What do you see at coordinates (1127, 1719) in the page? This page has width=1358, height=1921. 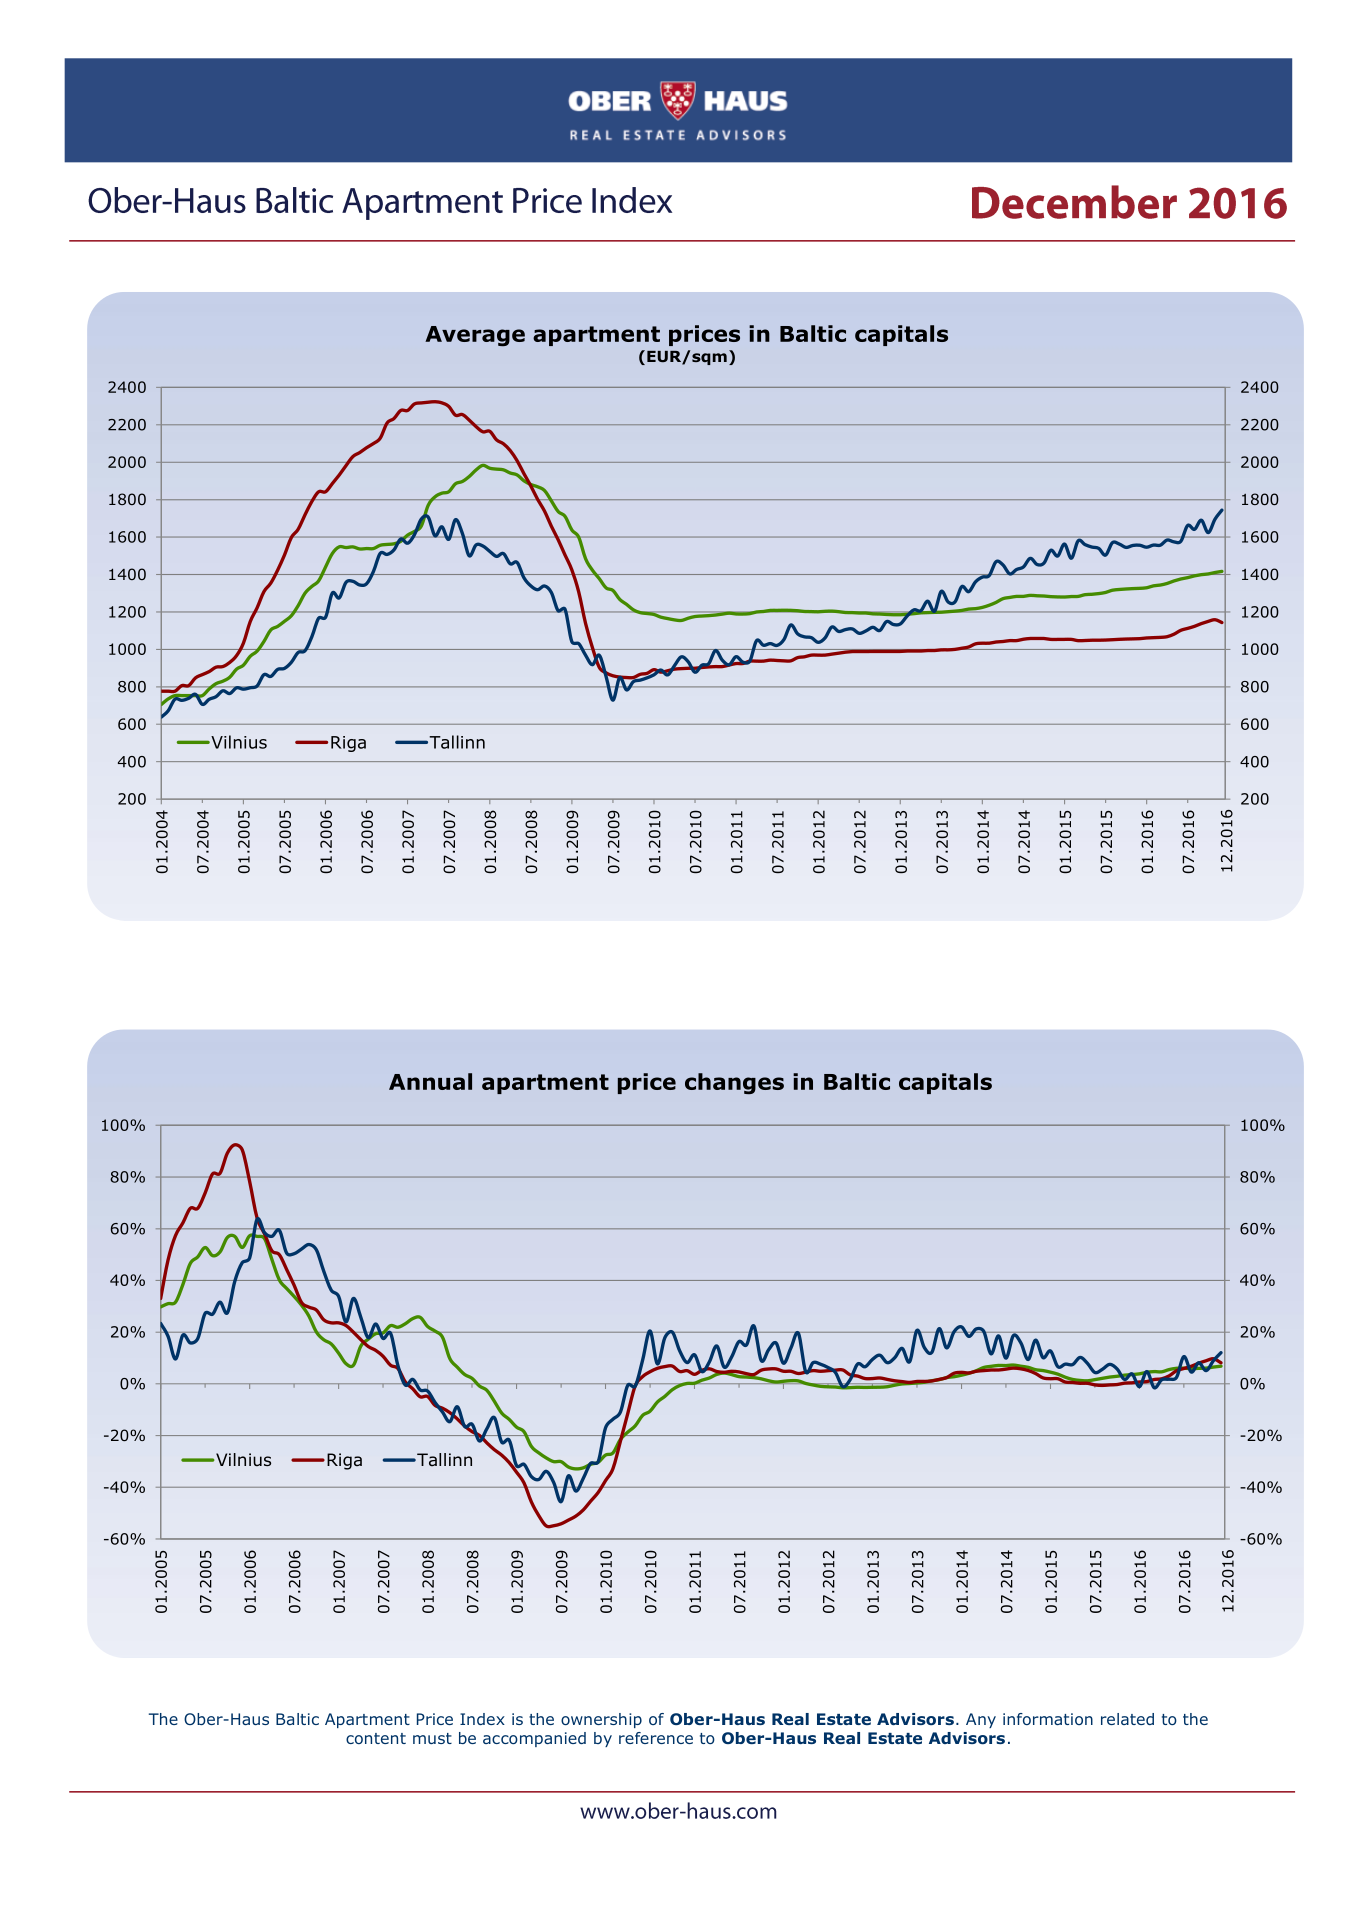 I see `related` at bounding box center [1127, 1719].
